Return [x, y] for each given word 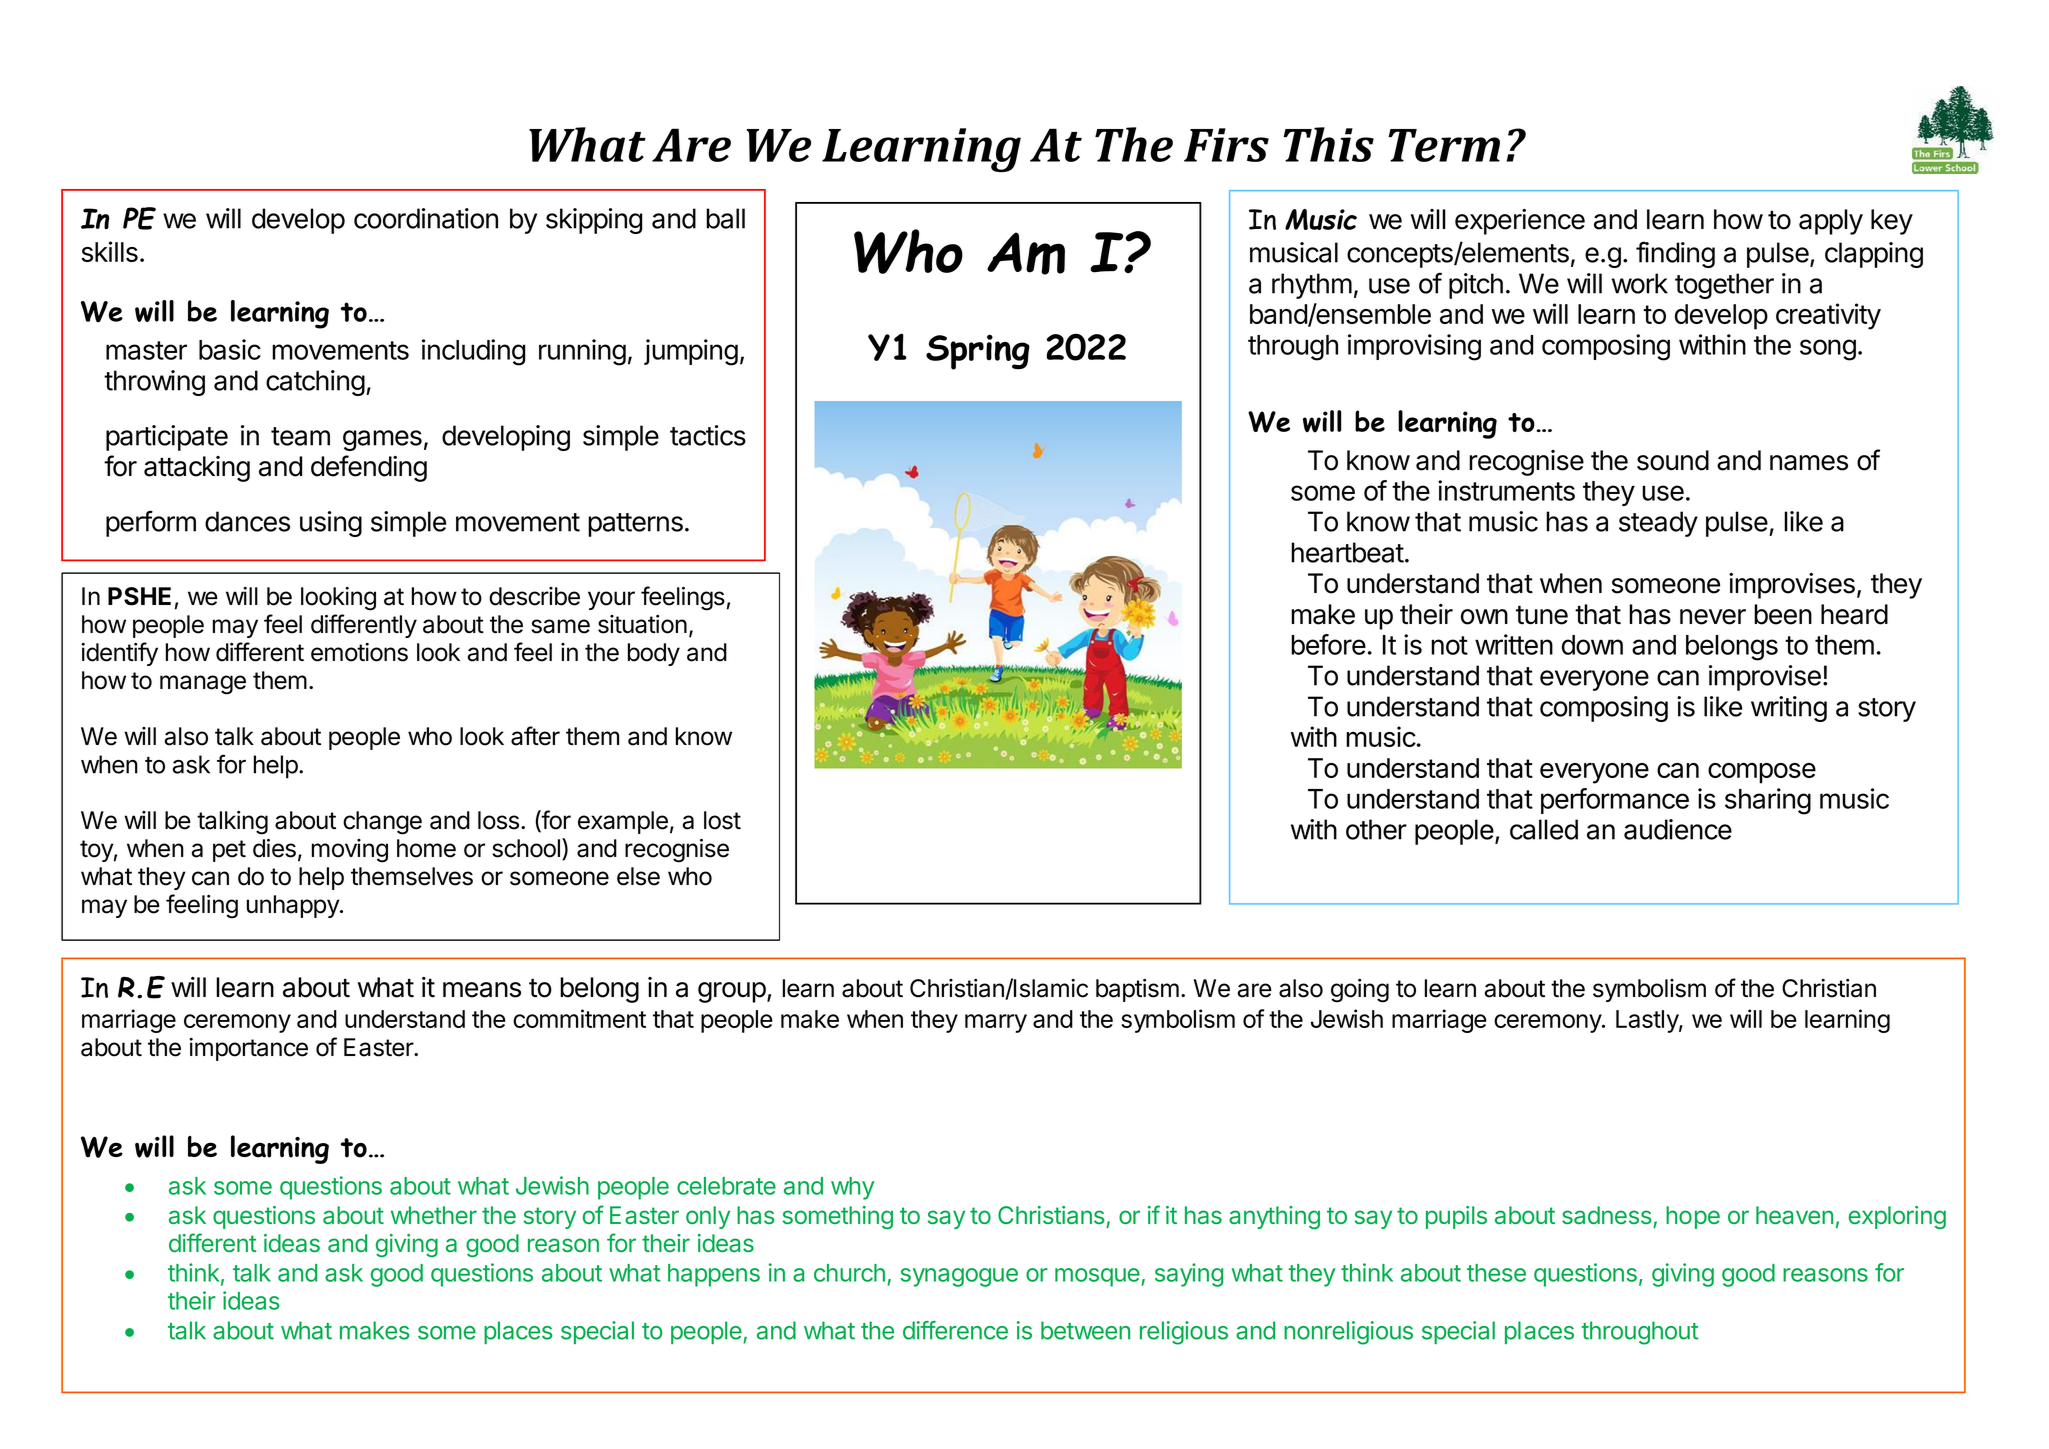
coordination [426, 218]
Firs [1226, 145]
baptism [1137, 990]
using [331, 524]
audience [1678, 829]
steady [1658, 524]
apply [1831, 222]
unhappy [294, 906]
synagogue [959, 1277]
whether [434, 1215]
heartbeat [1347, 552]
